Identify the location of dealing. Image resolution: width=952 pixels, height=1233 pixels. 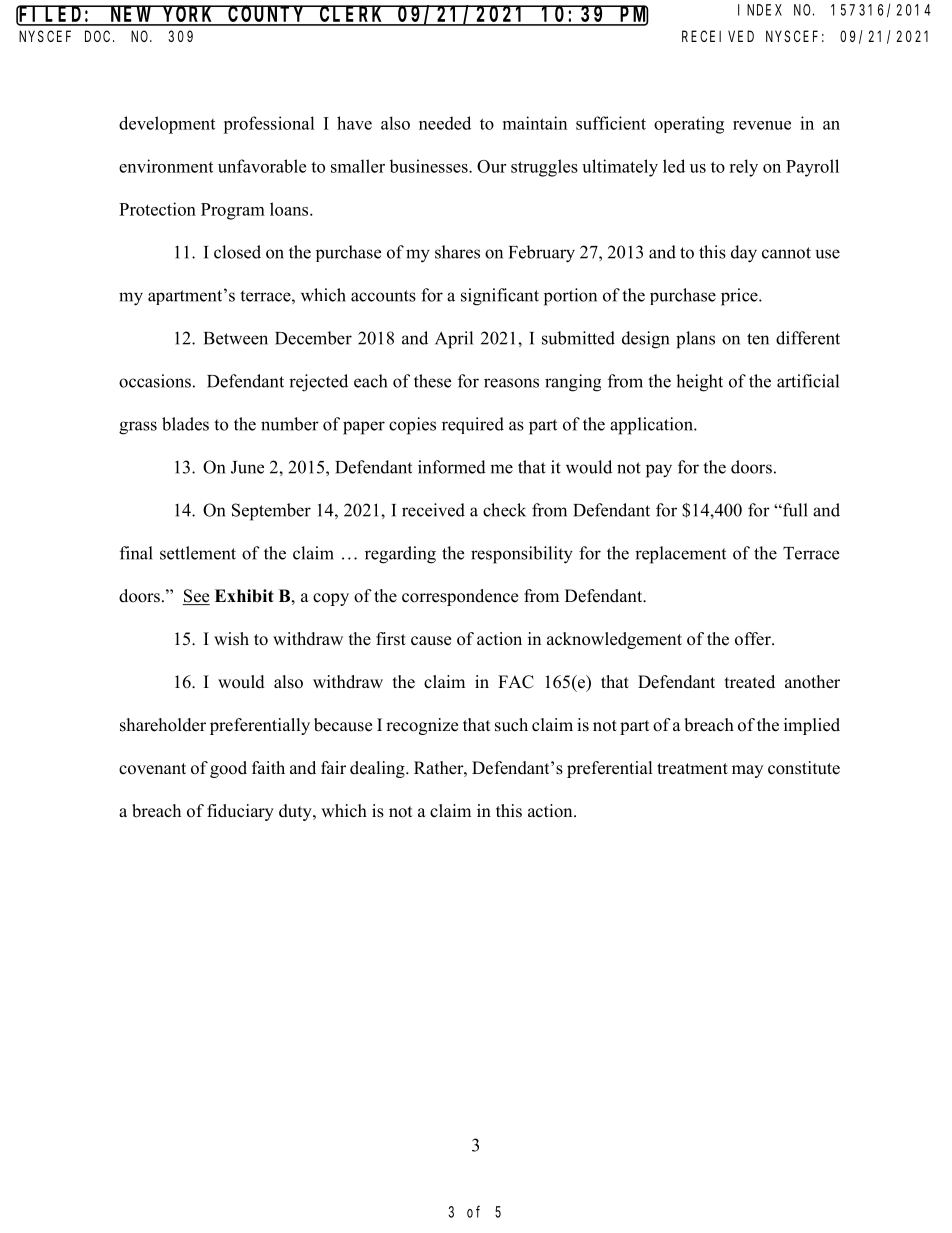
(378, 769).
